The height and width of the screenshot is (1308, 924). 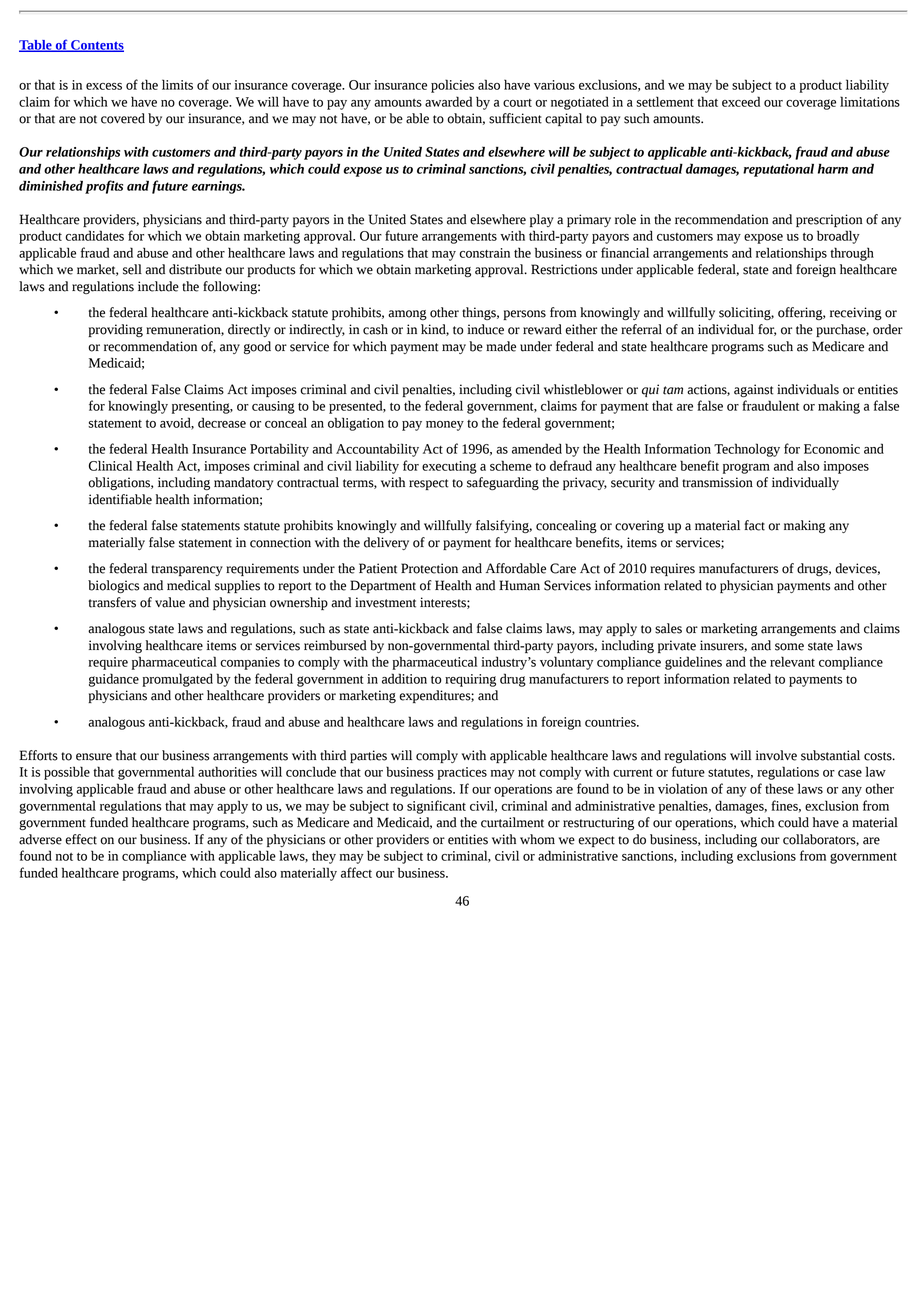 I want to click on curtailment, so click(x=512, y=822).
